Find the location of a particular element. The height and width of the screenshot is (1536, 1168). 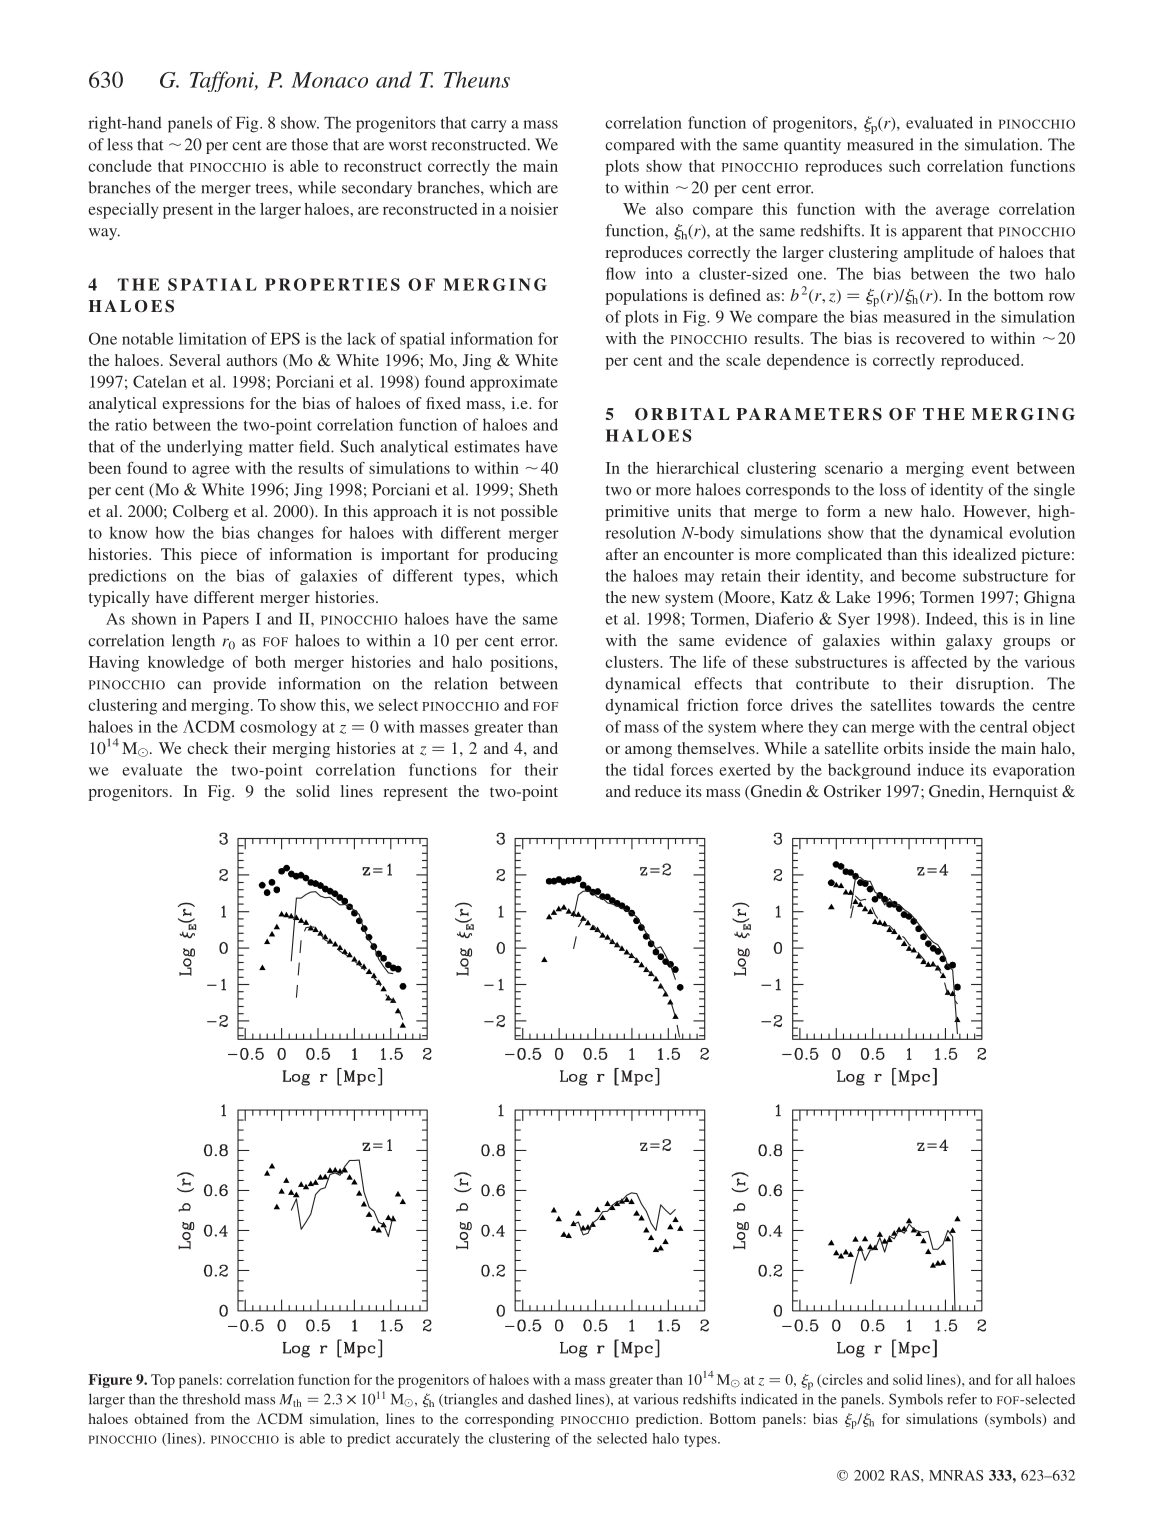

tidal is located at coordinates (648, 769).
